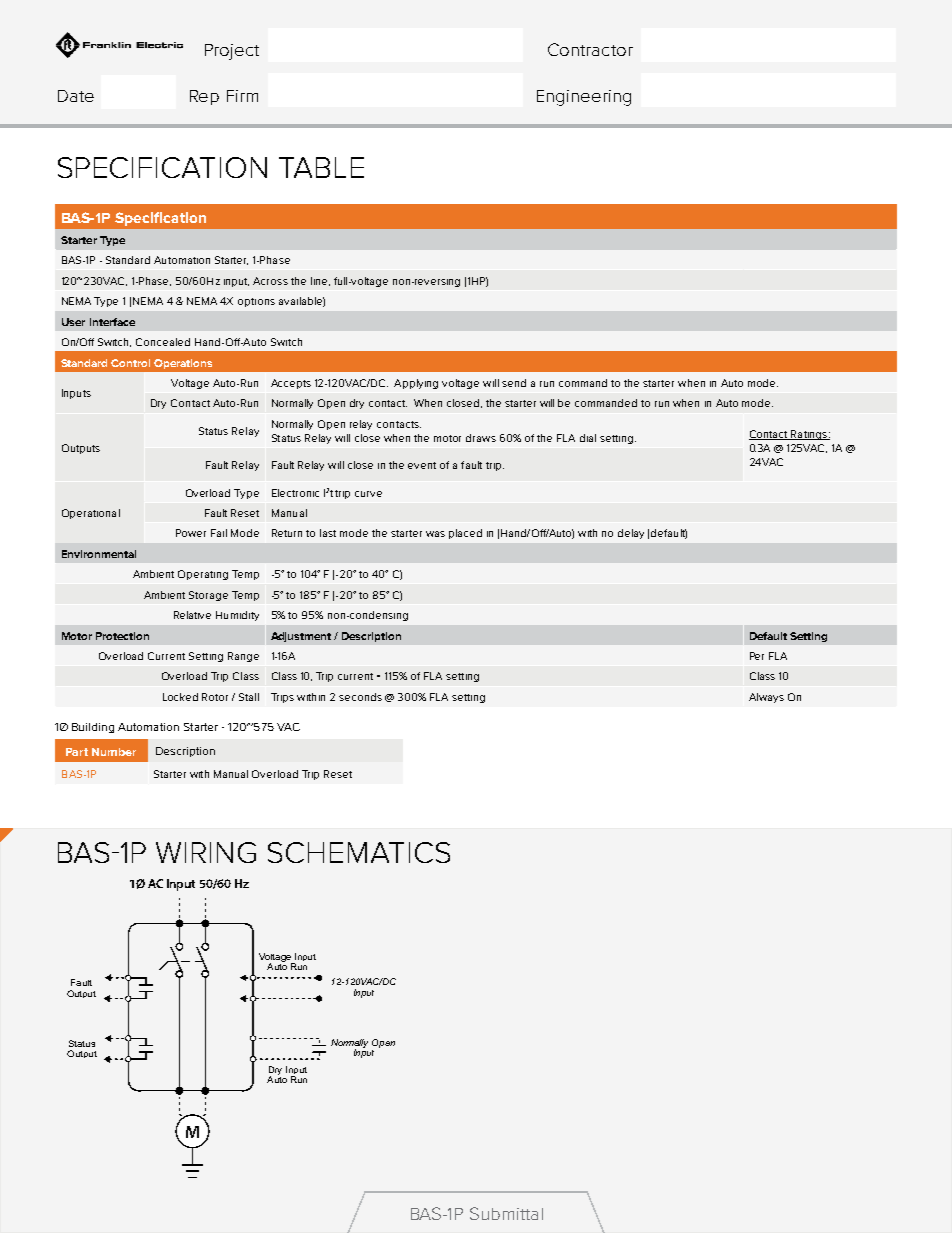 This screenshot has height=1233, width=952. I want to click on SCHEMATICS, so click(359, 852).
